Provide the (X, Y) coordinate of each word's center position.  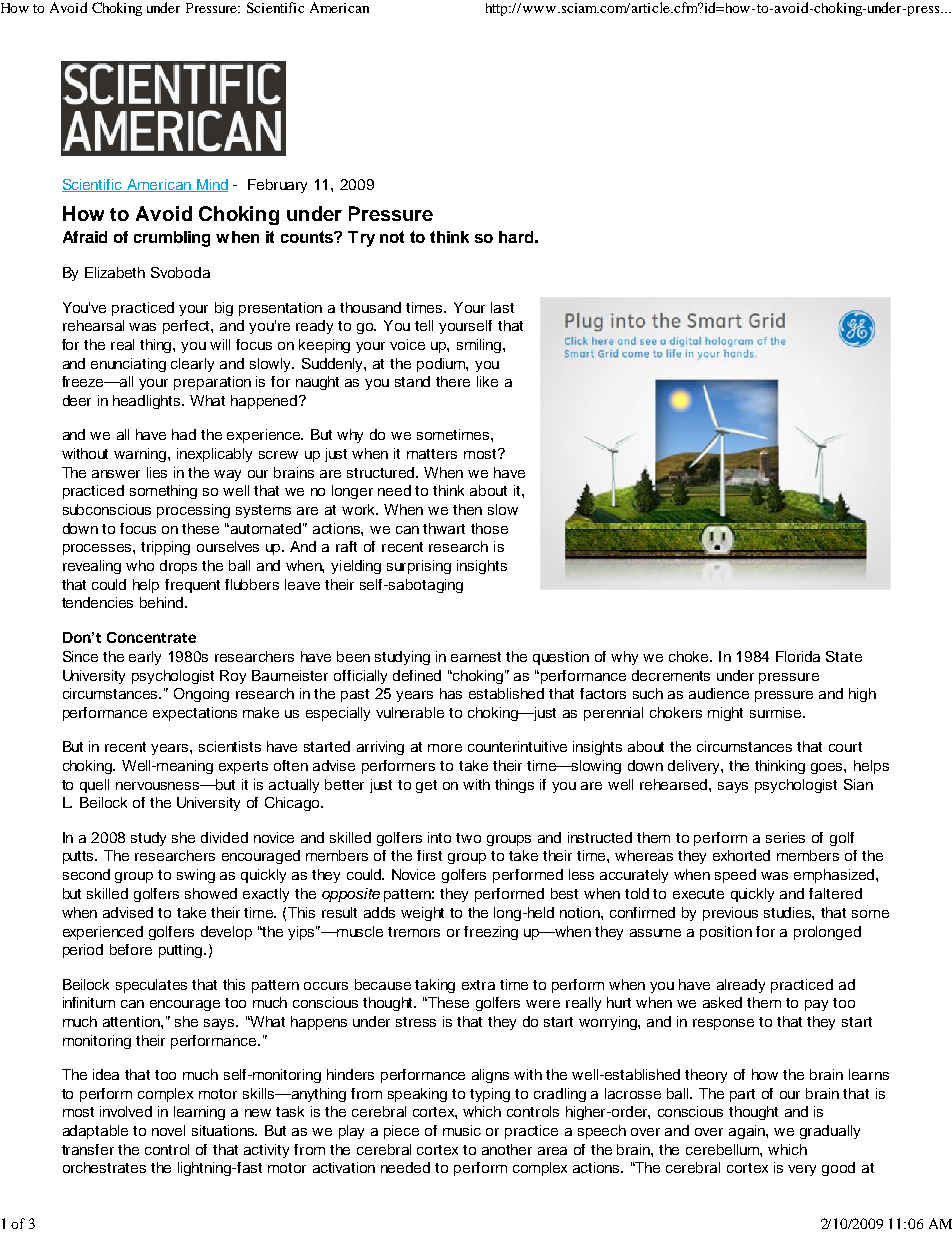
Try (361, 239)
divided (224, 837)
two (468, 838)
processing (193, 511)
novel (168, 1130)
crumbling (172, 239)
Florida (798, 656)
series (785, 837)
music (462, 1130)
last (502, 307)
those (489, 528)
